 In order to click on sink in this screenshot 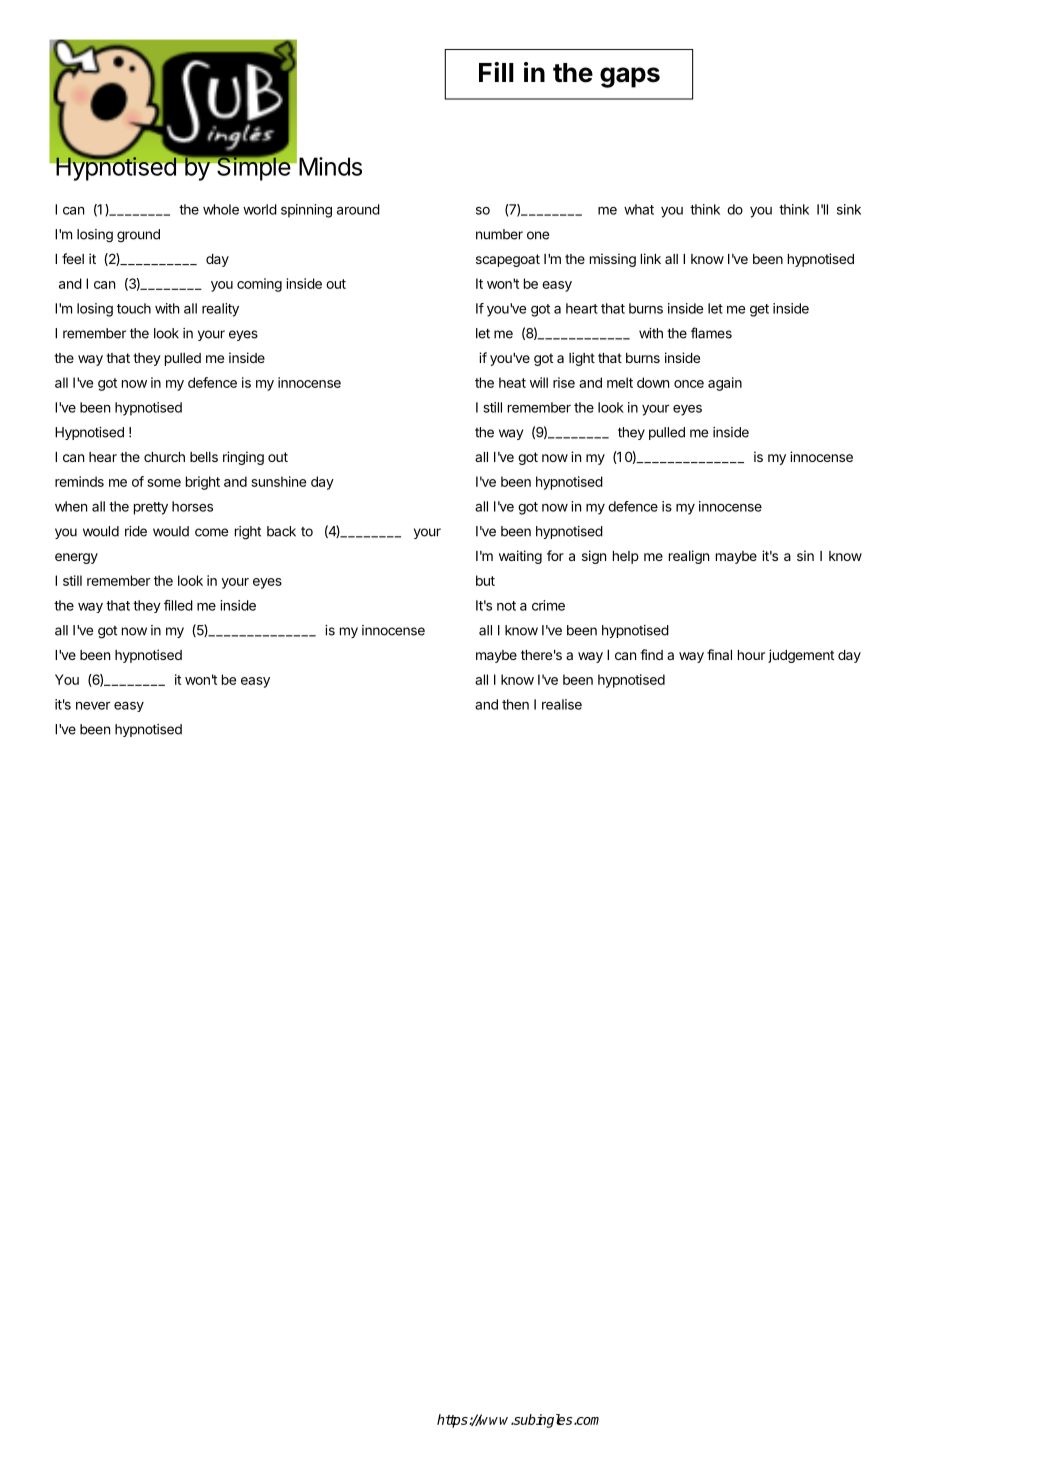, I will do `click(849, 209)`.
